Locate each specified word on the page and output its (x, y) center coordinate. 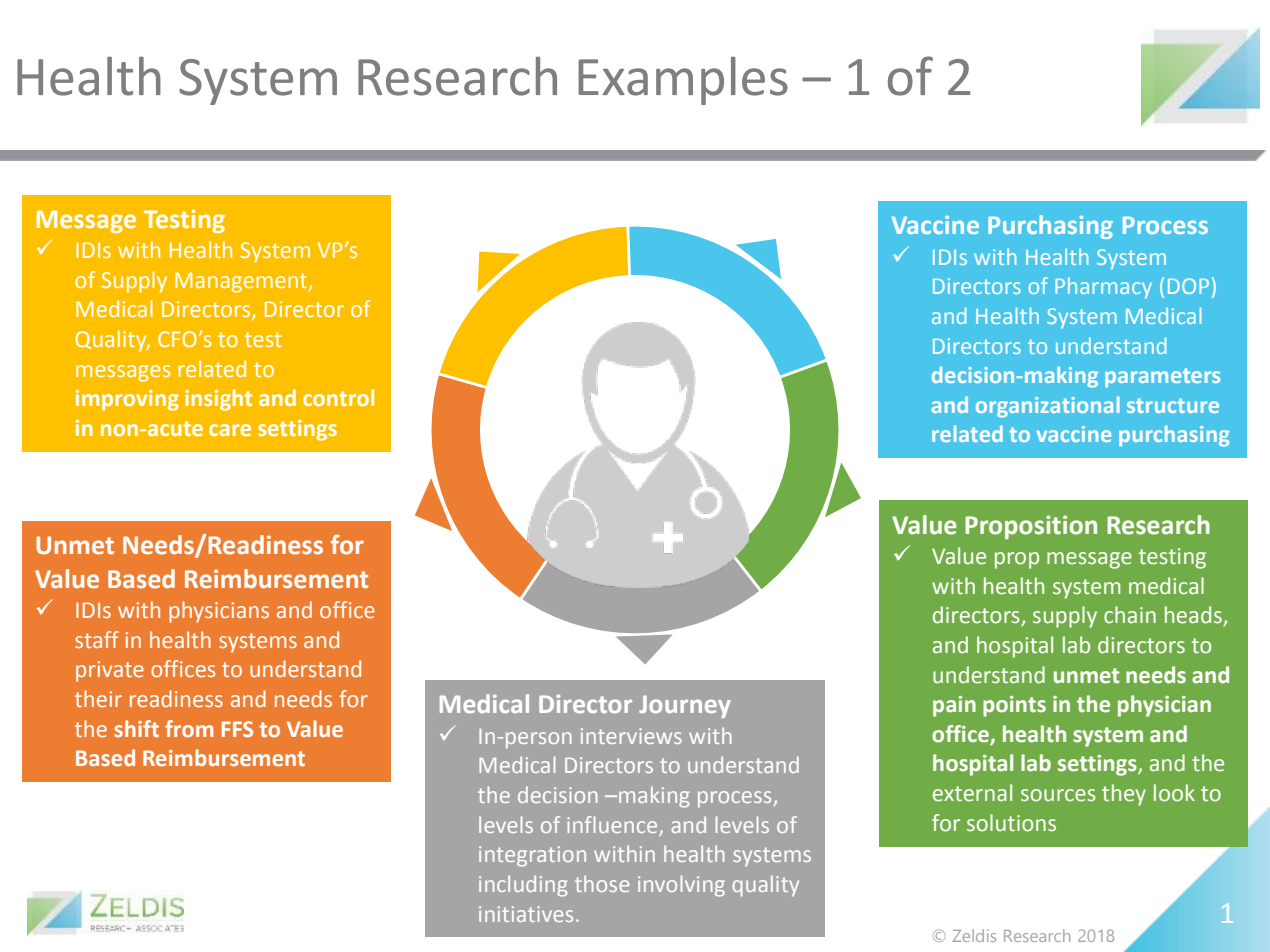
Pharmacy (1103, 288)
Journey (685, 706)
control (338, 397)
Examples (683, 81)
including (523, 886)
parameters (1162, 378)
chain (1130, 615)
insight (218, 400)
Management (242, 282)
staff (97, 639)
